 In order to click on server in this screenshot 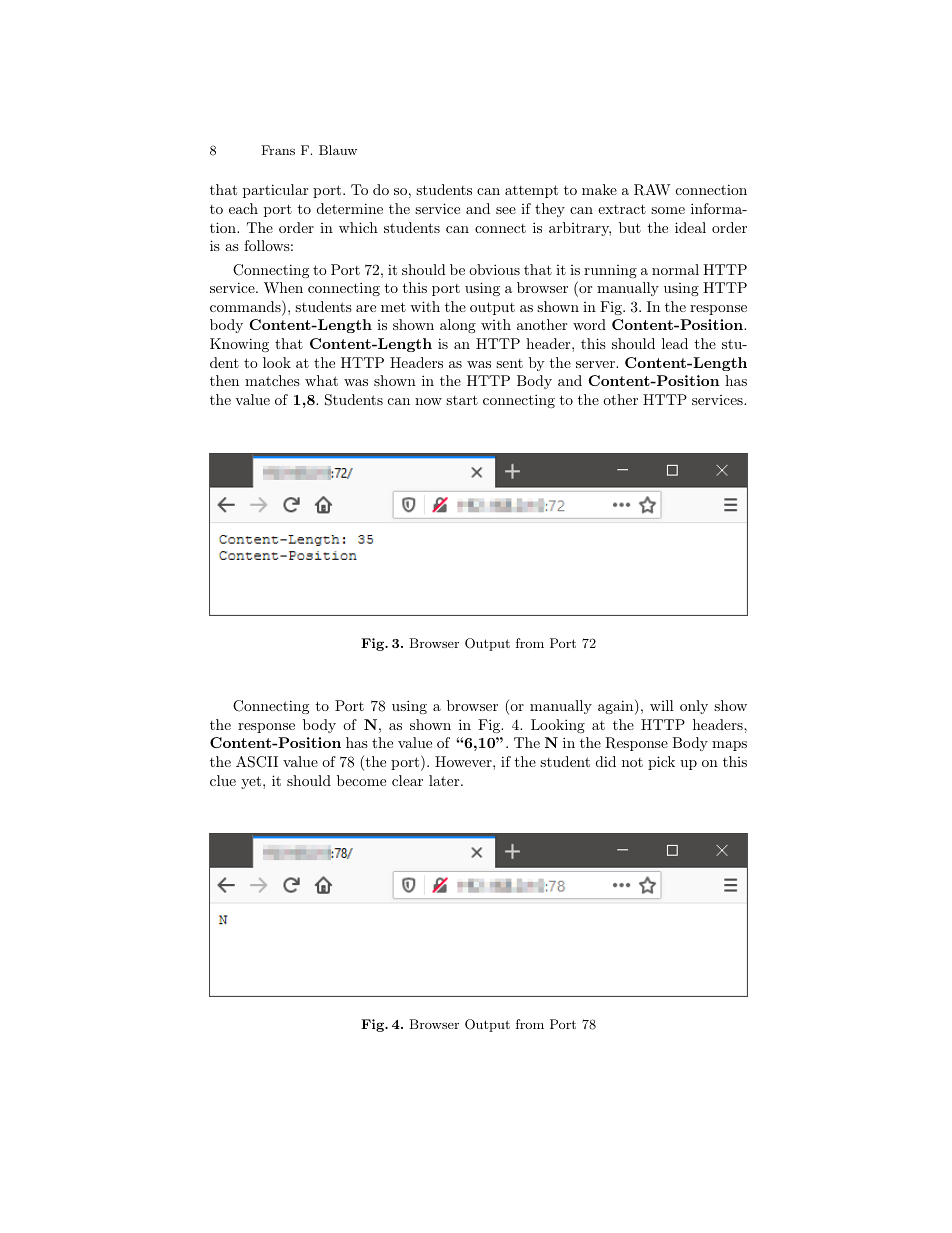, I will do `click(596, 364)`.
